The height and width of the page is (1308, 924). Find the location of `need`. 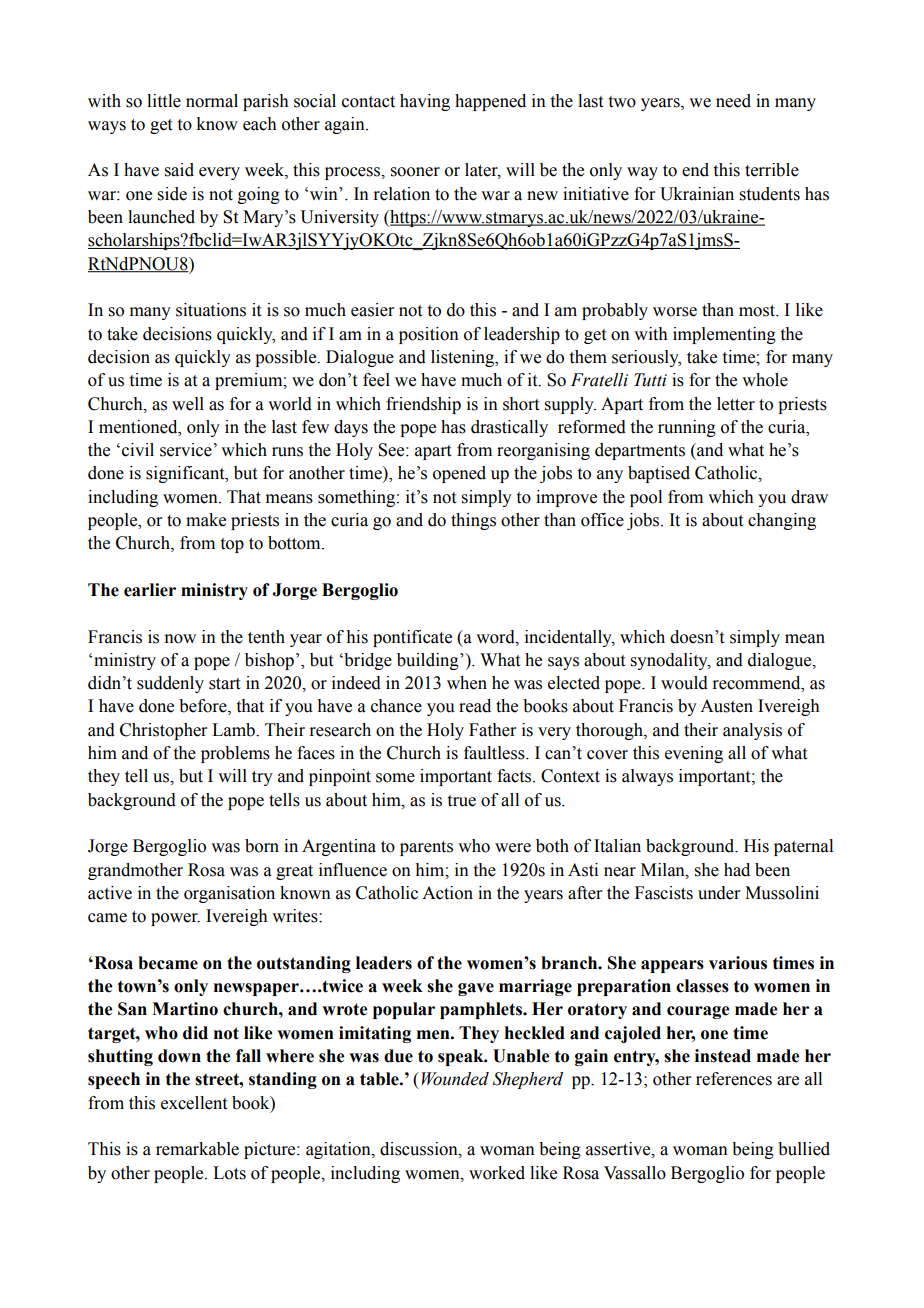

need is located at coordinates (733, 101).
